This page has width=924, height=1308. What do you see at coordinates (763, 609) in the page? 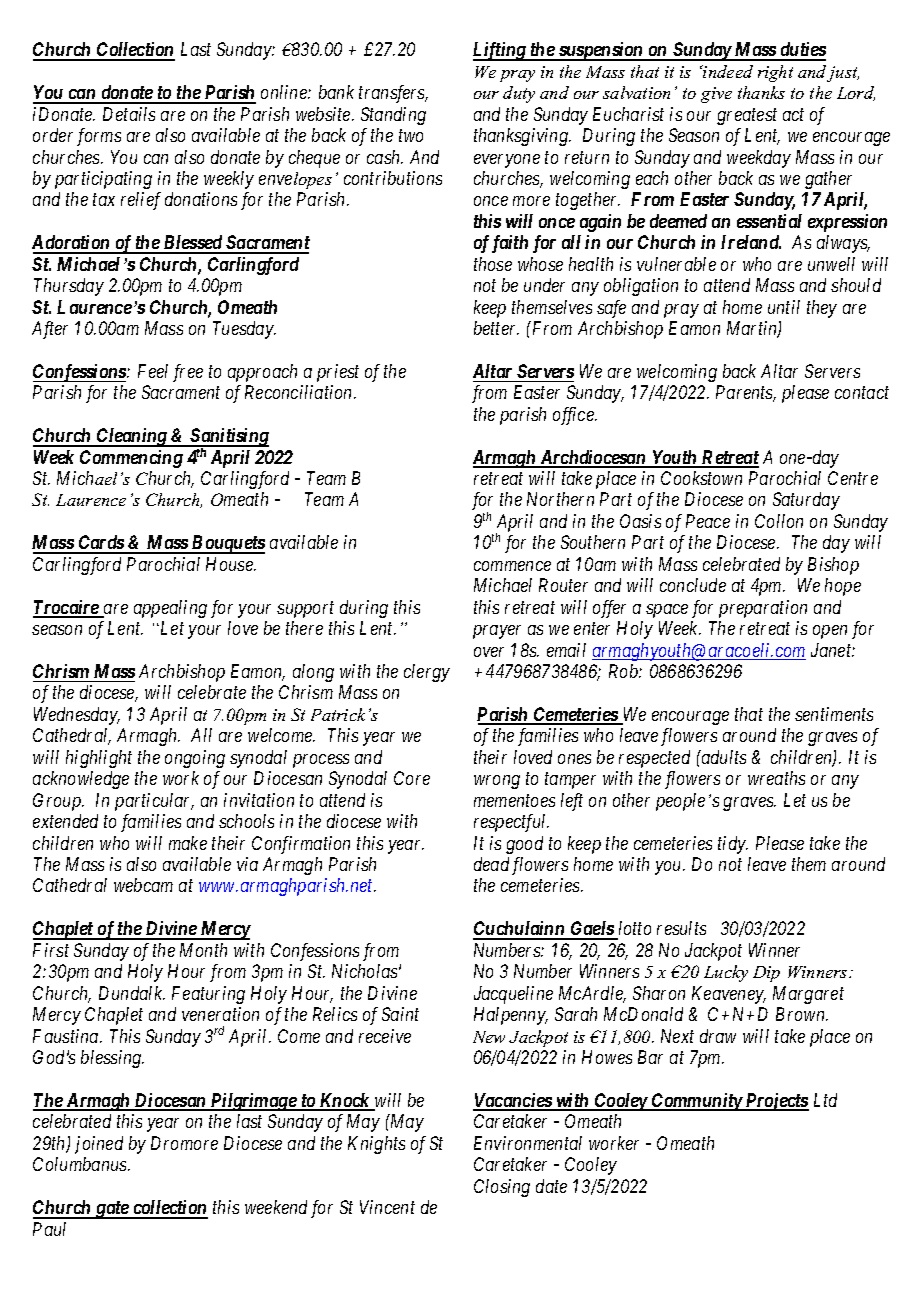
I see `preparation` at bounding box center [763, 609].
